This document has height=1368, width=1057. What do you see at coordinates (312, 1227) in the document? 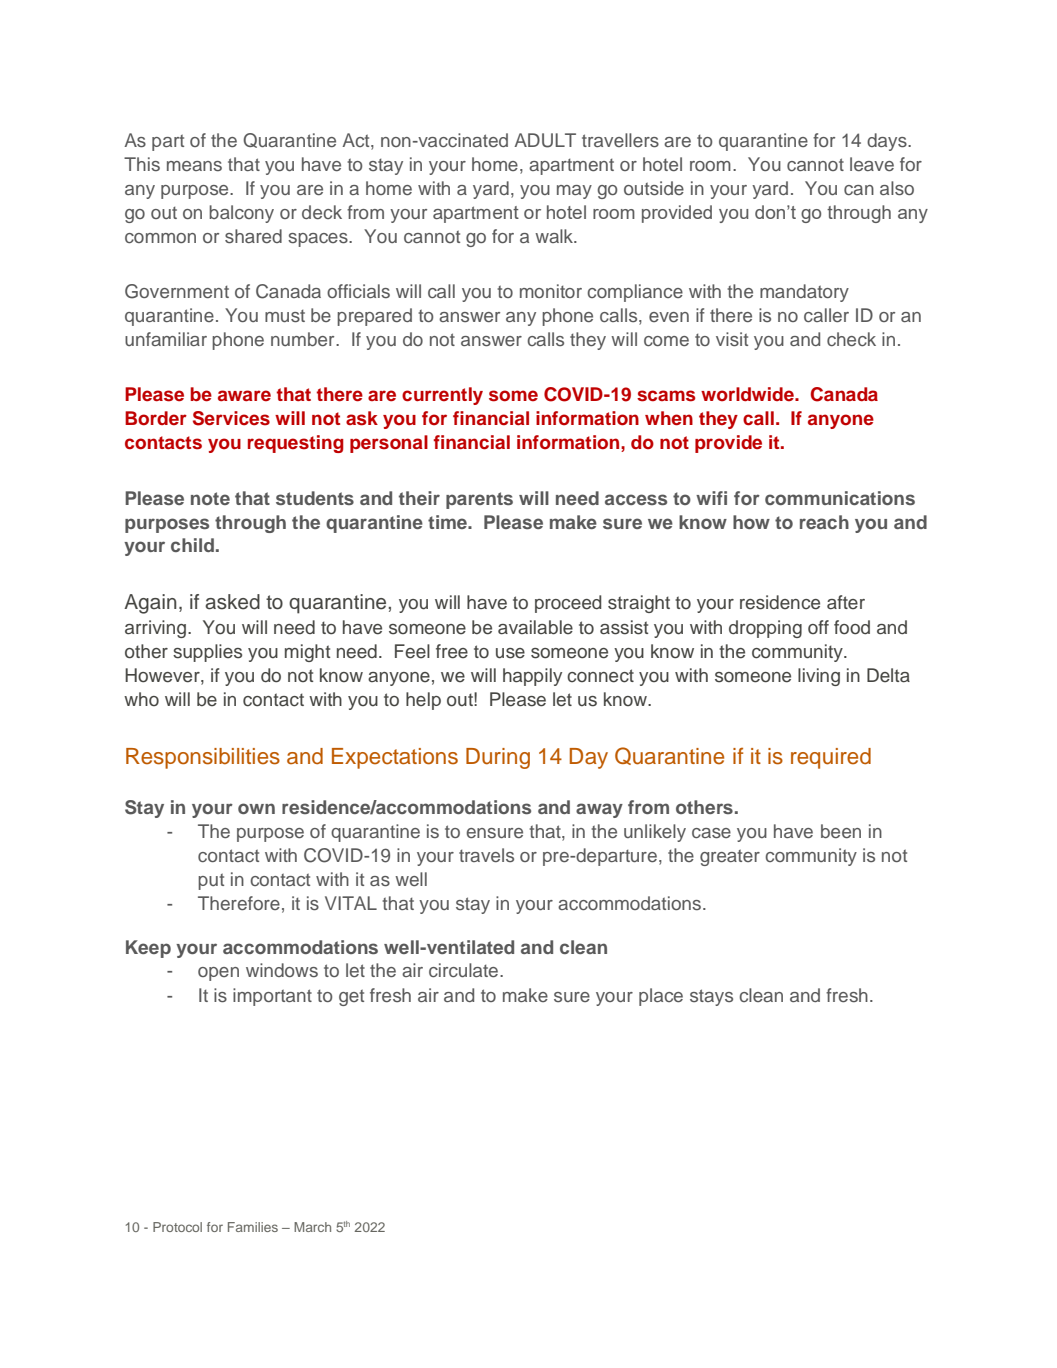
I see `March` at bounding box center [312, 1227].
